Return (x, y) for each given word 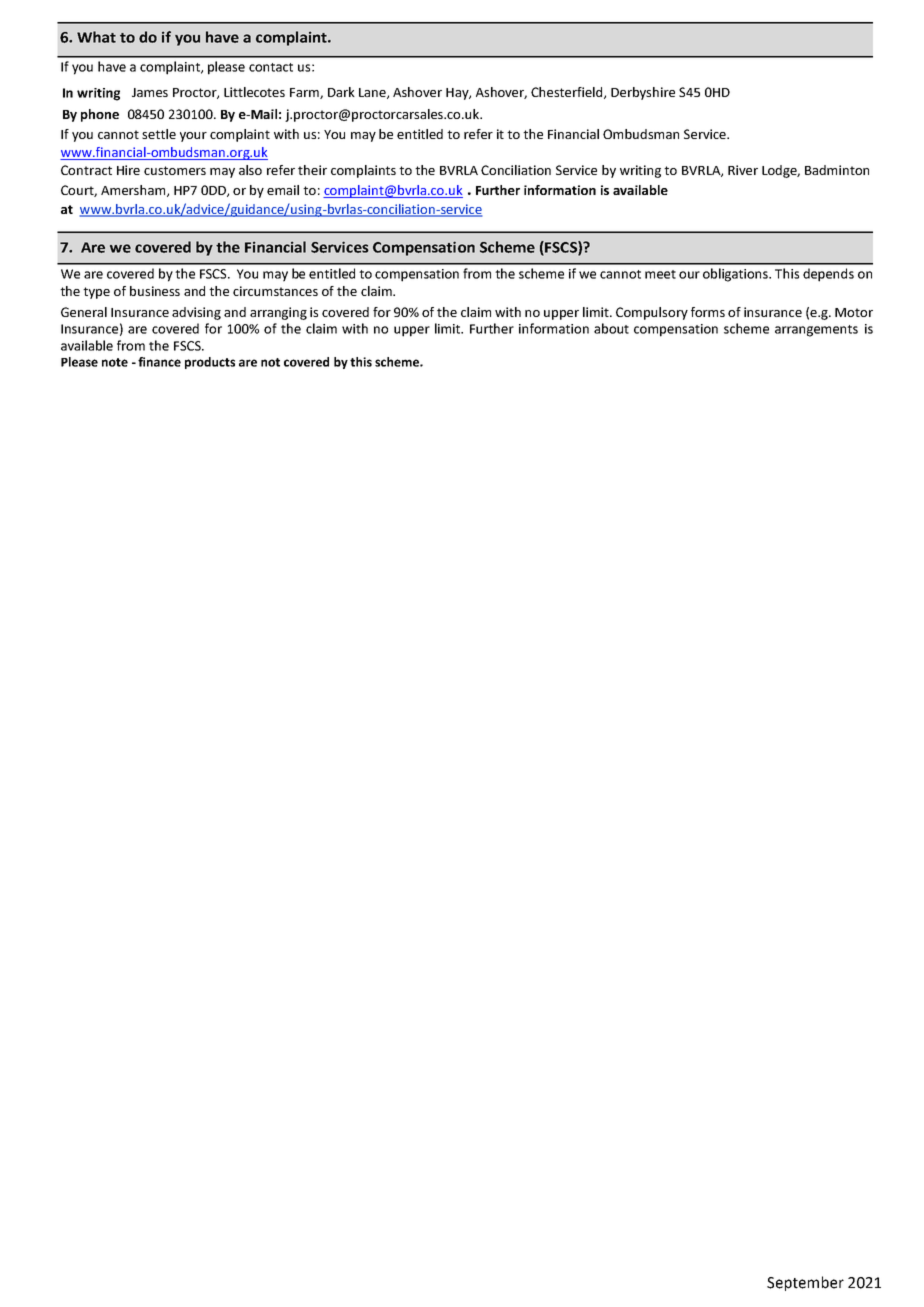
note (115, 362)
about (611, 328)
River (743, 170)
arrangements (816, 331)
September (805, 1283)
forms (708, 312)
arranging (278, 313)
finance (159, 362)
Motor (854, 312)
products (210, 363)
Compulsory (652, 313)
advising (196, 313)
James (150, 92)
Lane (373, 93)
